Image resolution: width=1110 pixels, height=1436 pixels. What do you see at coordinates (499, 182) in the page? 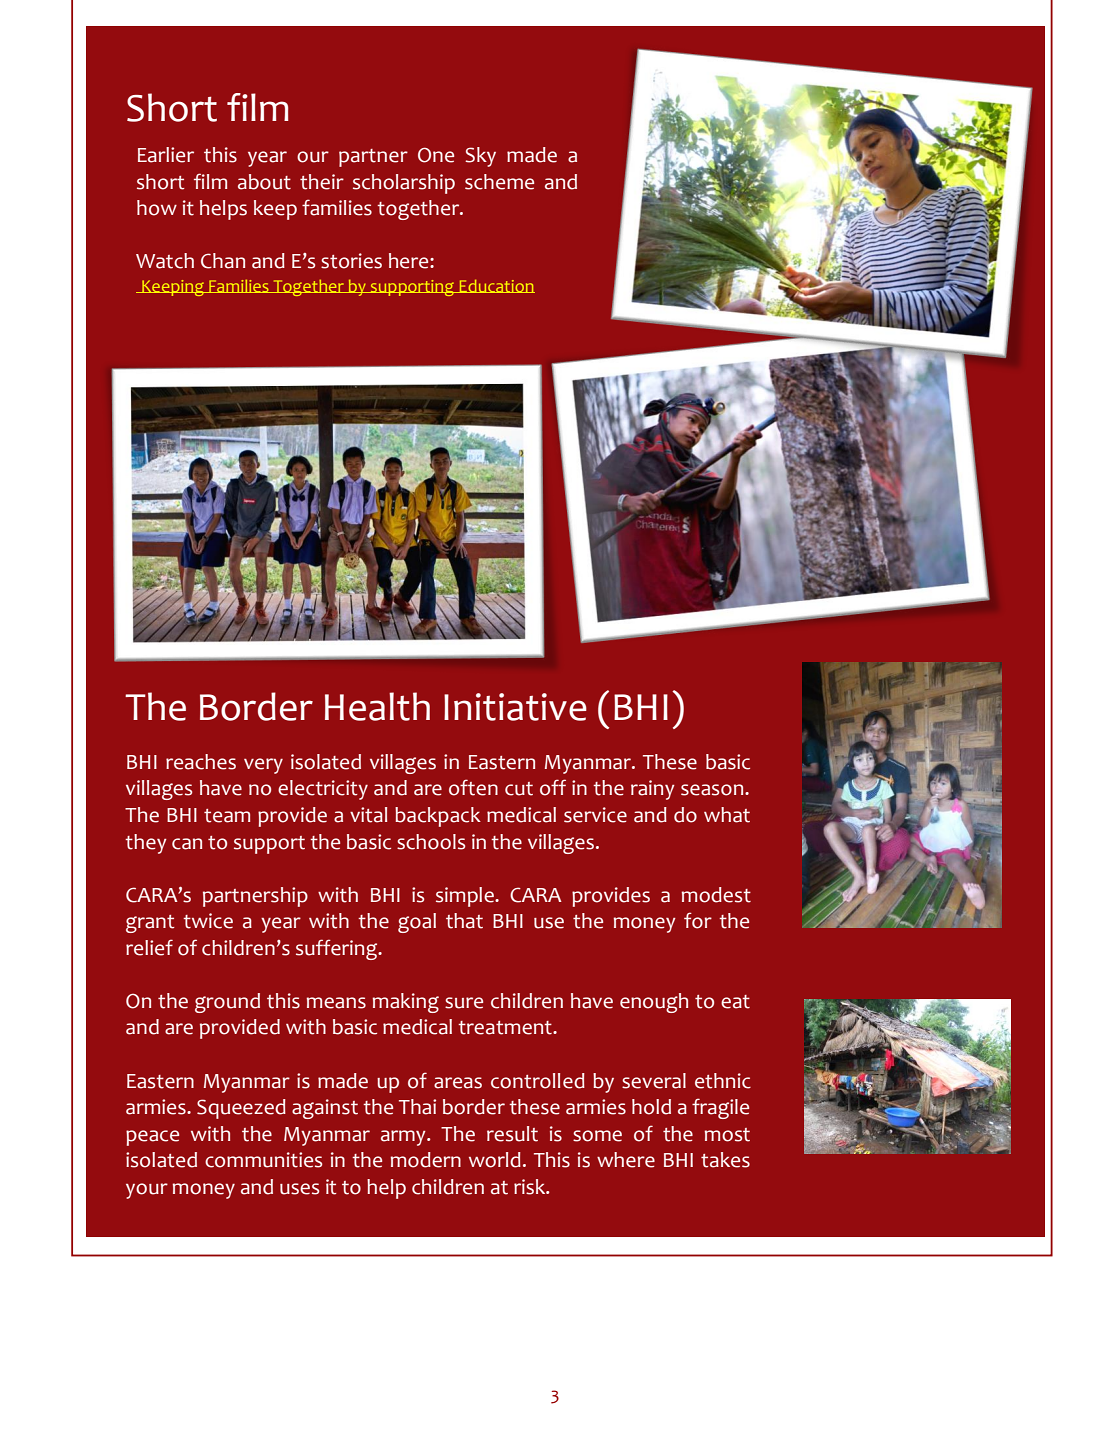
I see `scheme` at bounding box center [499, 182].
